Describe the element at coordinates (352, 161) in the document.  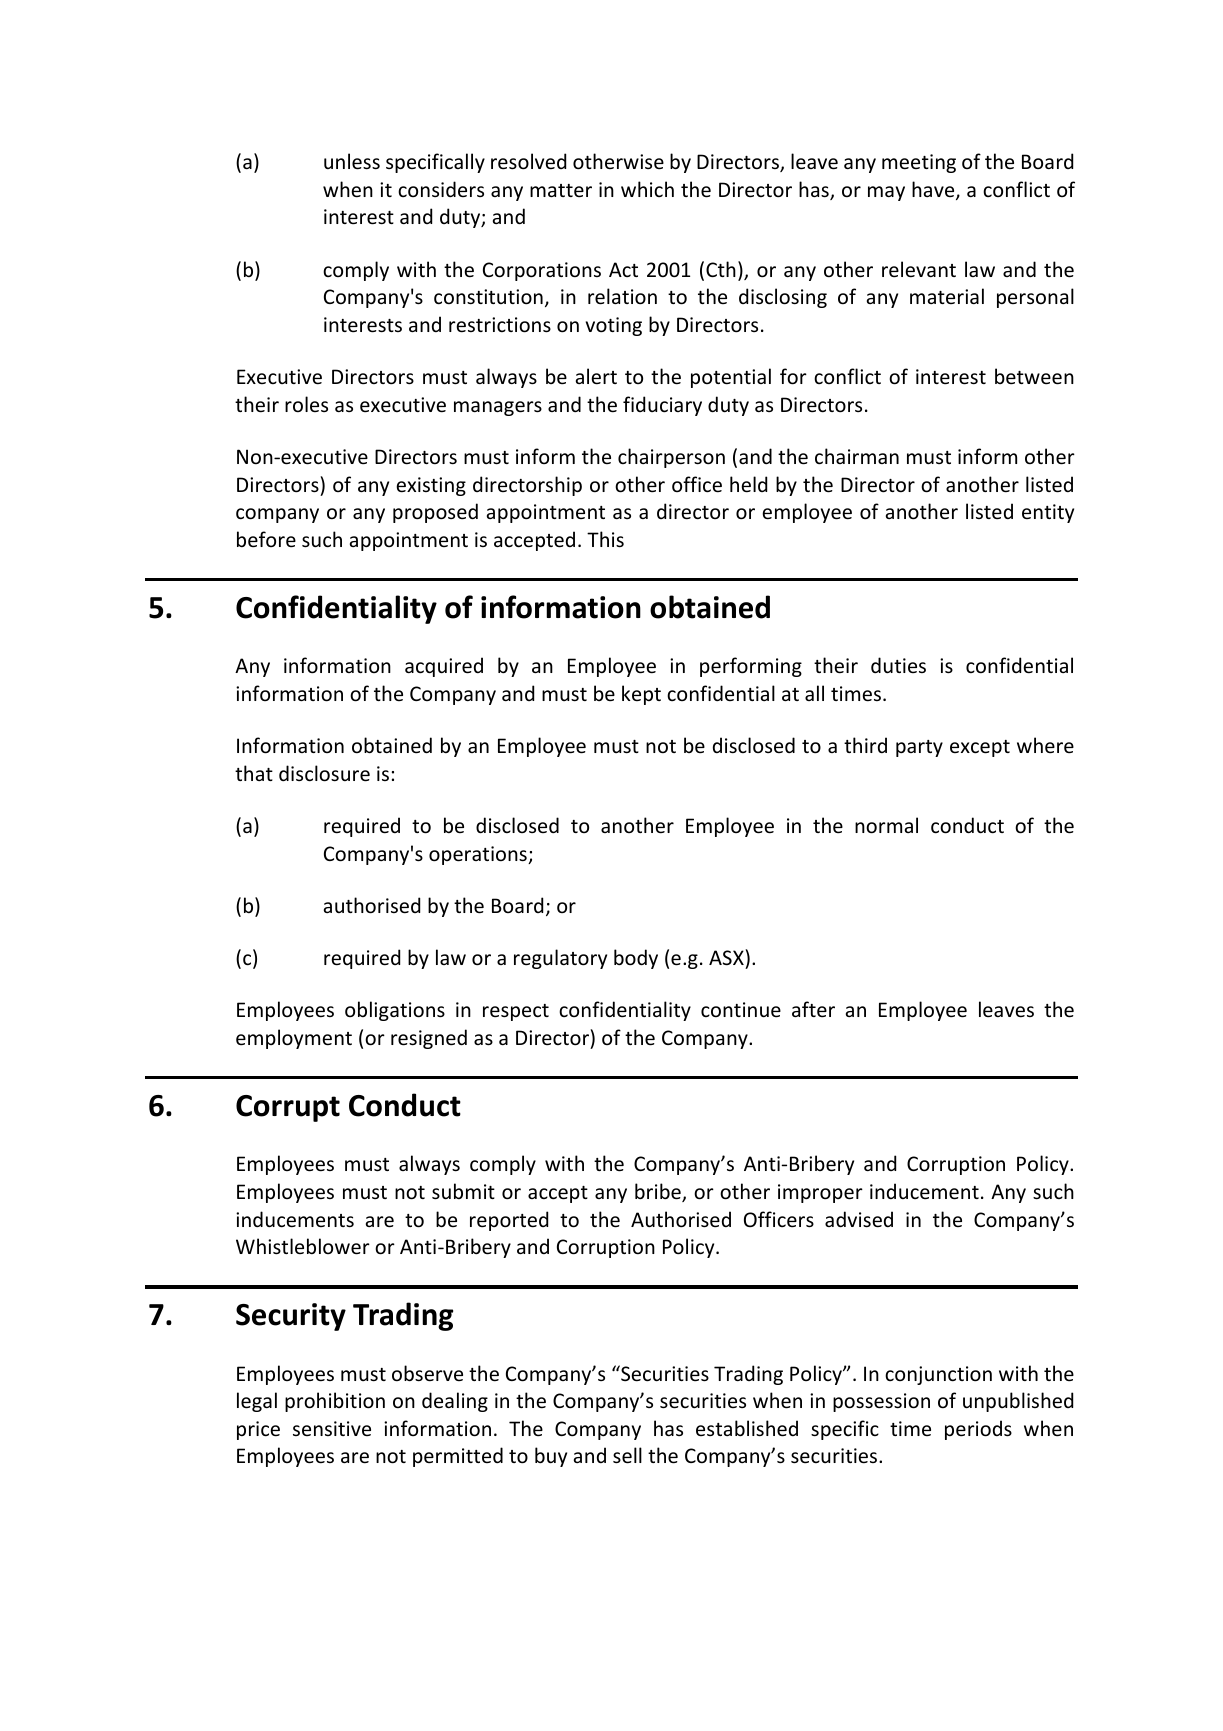
I see `unless` at that location.
